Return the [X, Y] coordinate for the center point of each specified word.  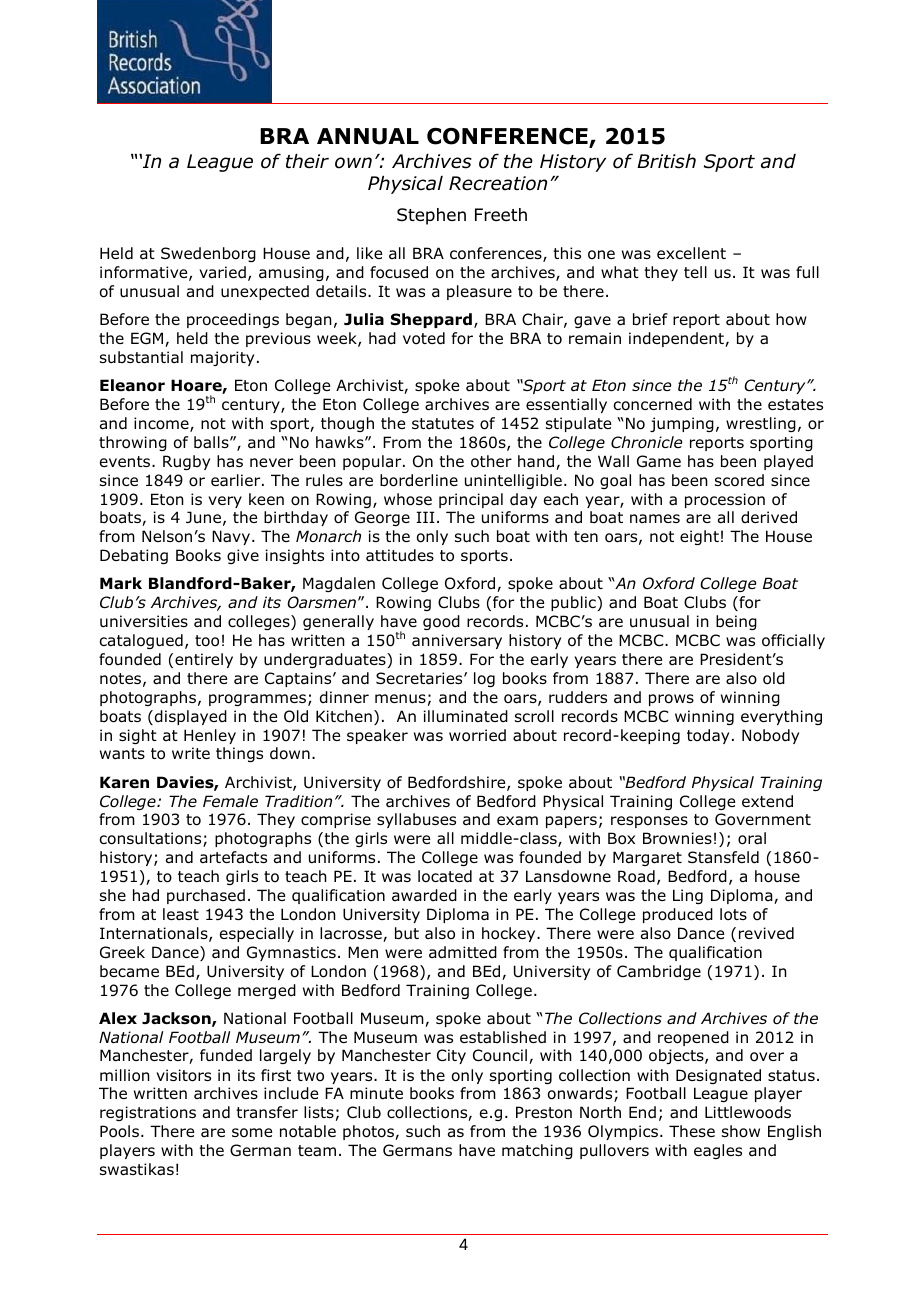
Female [230, 801]
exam [517, 821]
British [666, 161]
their [307, 161]
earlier [237, 480]
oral [752, 838]
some [252, 1133]
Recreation [498, 183]
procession [725, 500]
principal [471, 500]
